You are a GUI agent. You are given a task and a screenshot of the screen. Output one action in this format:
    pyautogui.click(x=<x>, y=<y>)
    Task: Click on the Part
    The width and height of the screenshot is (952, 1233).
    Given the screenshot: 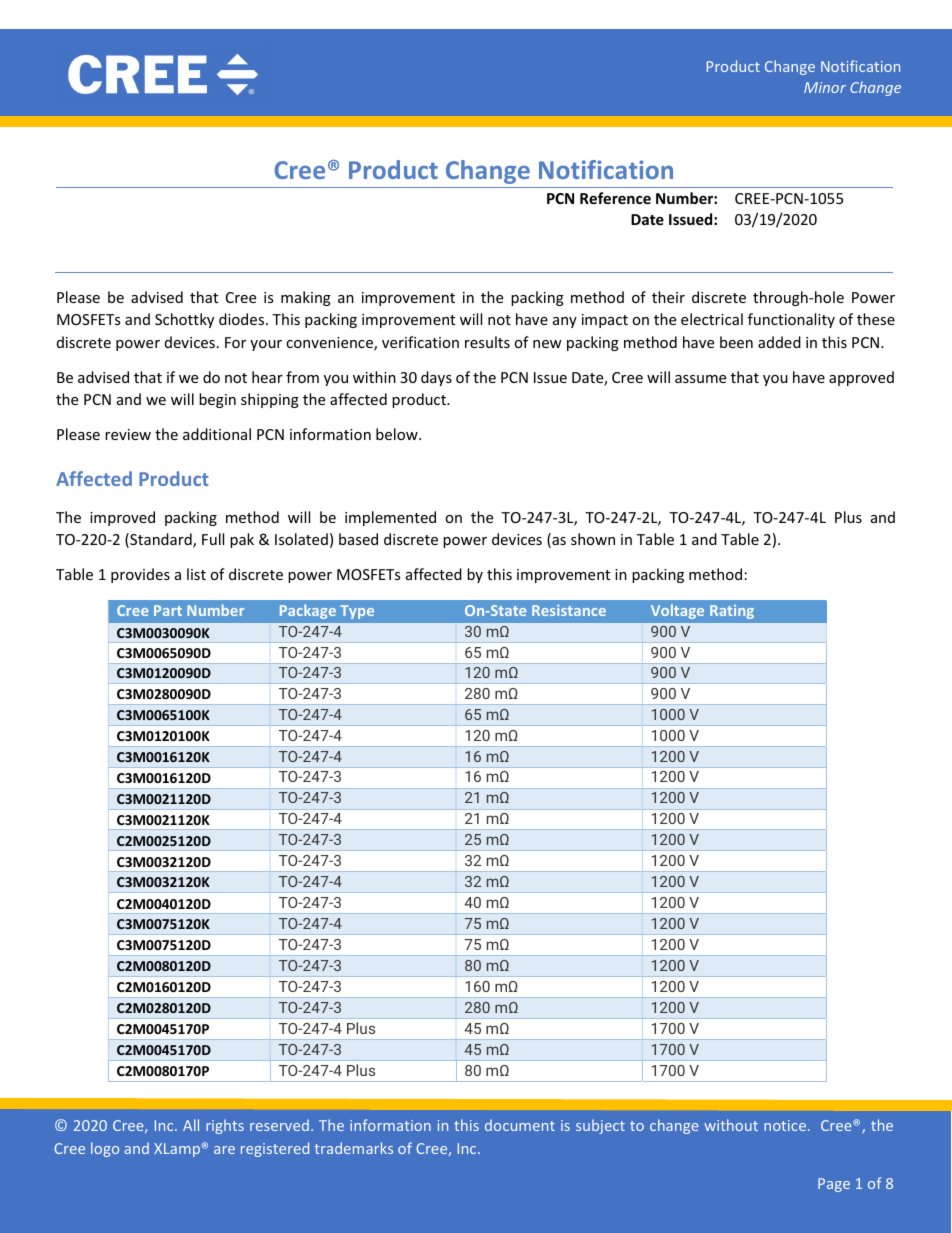 What is the action you would take?
    pyautogui.click(x=168, y=610)
